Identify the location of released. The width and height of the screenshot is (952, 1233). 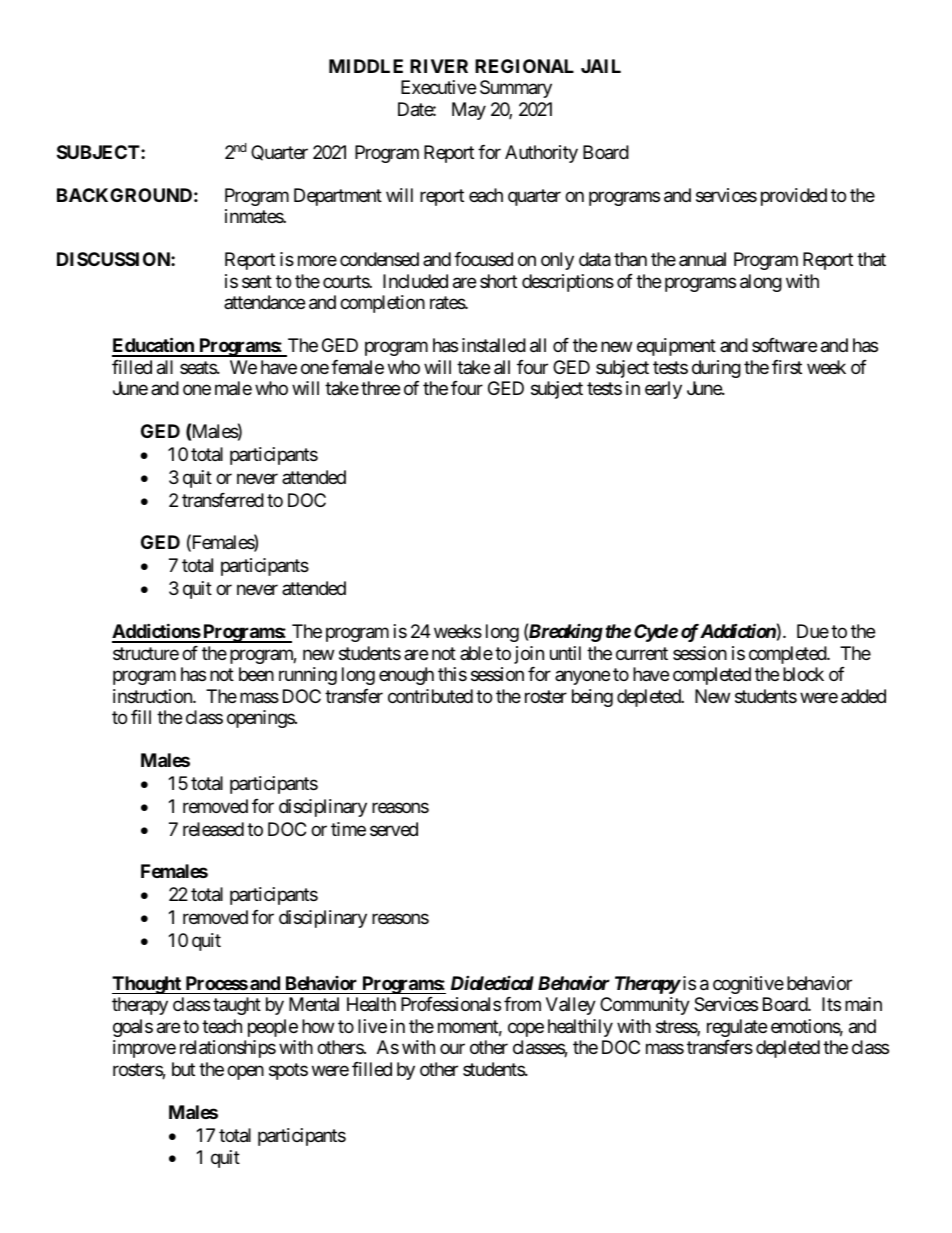
(213, 829).
